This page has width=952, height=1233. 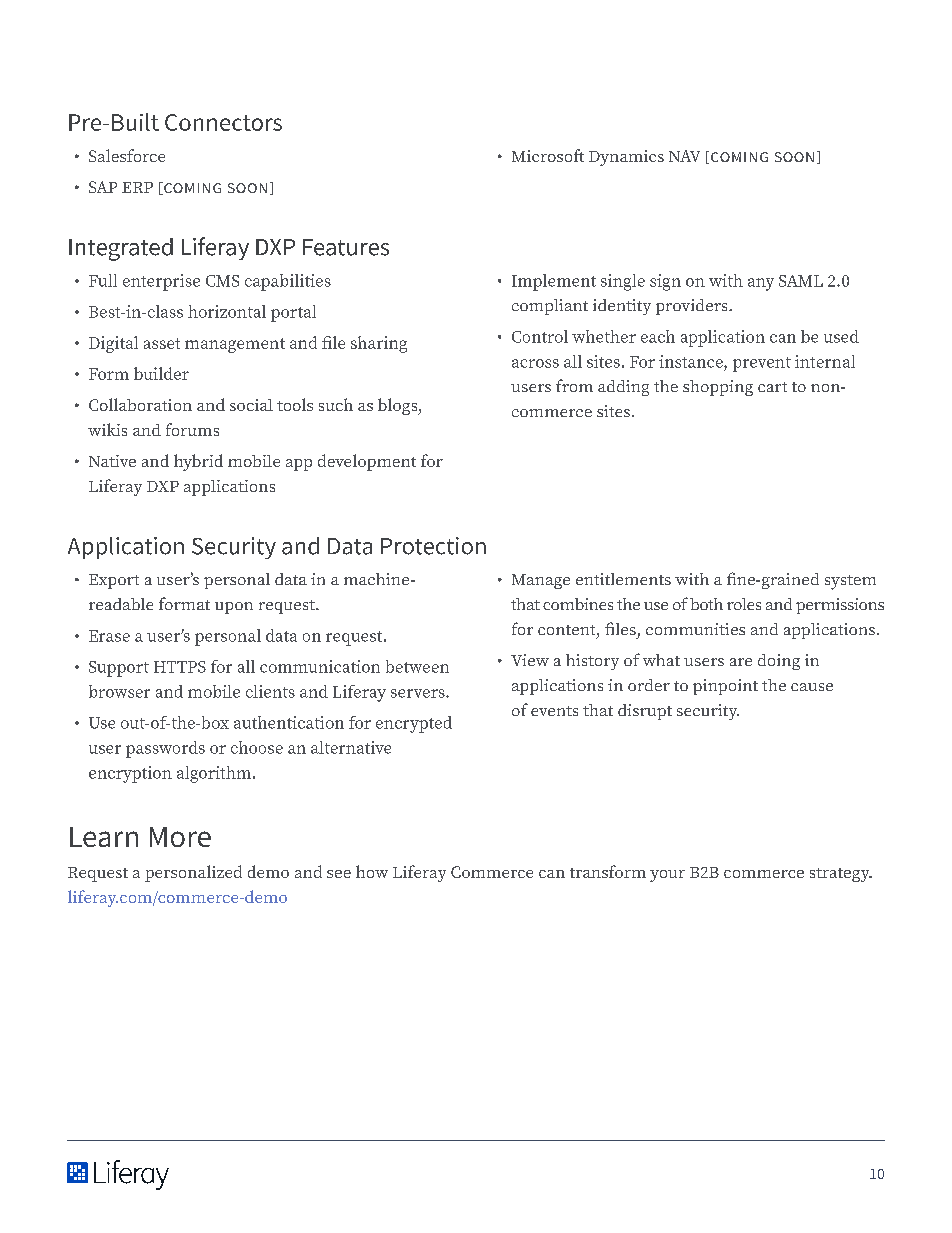 I want to click on Microsoft, so click(x=548, y=155).
